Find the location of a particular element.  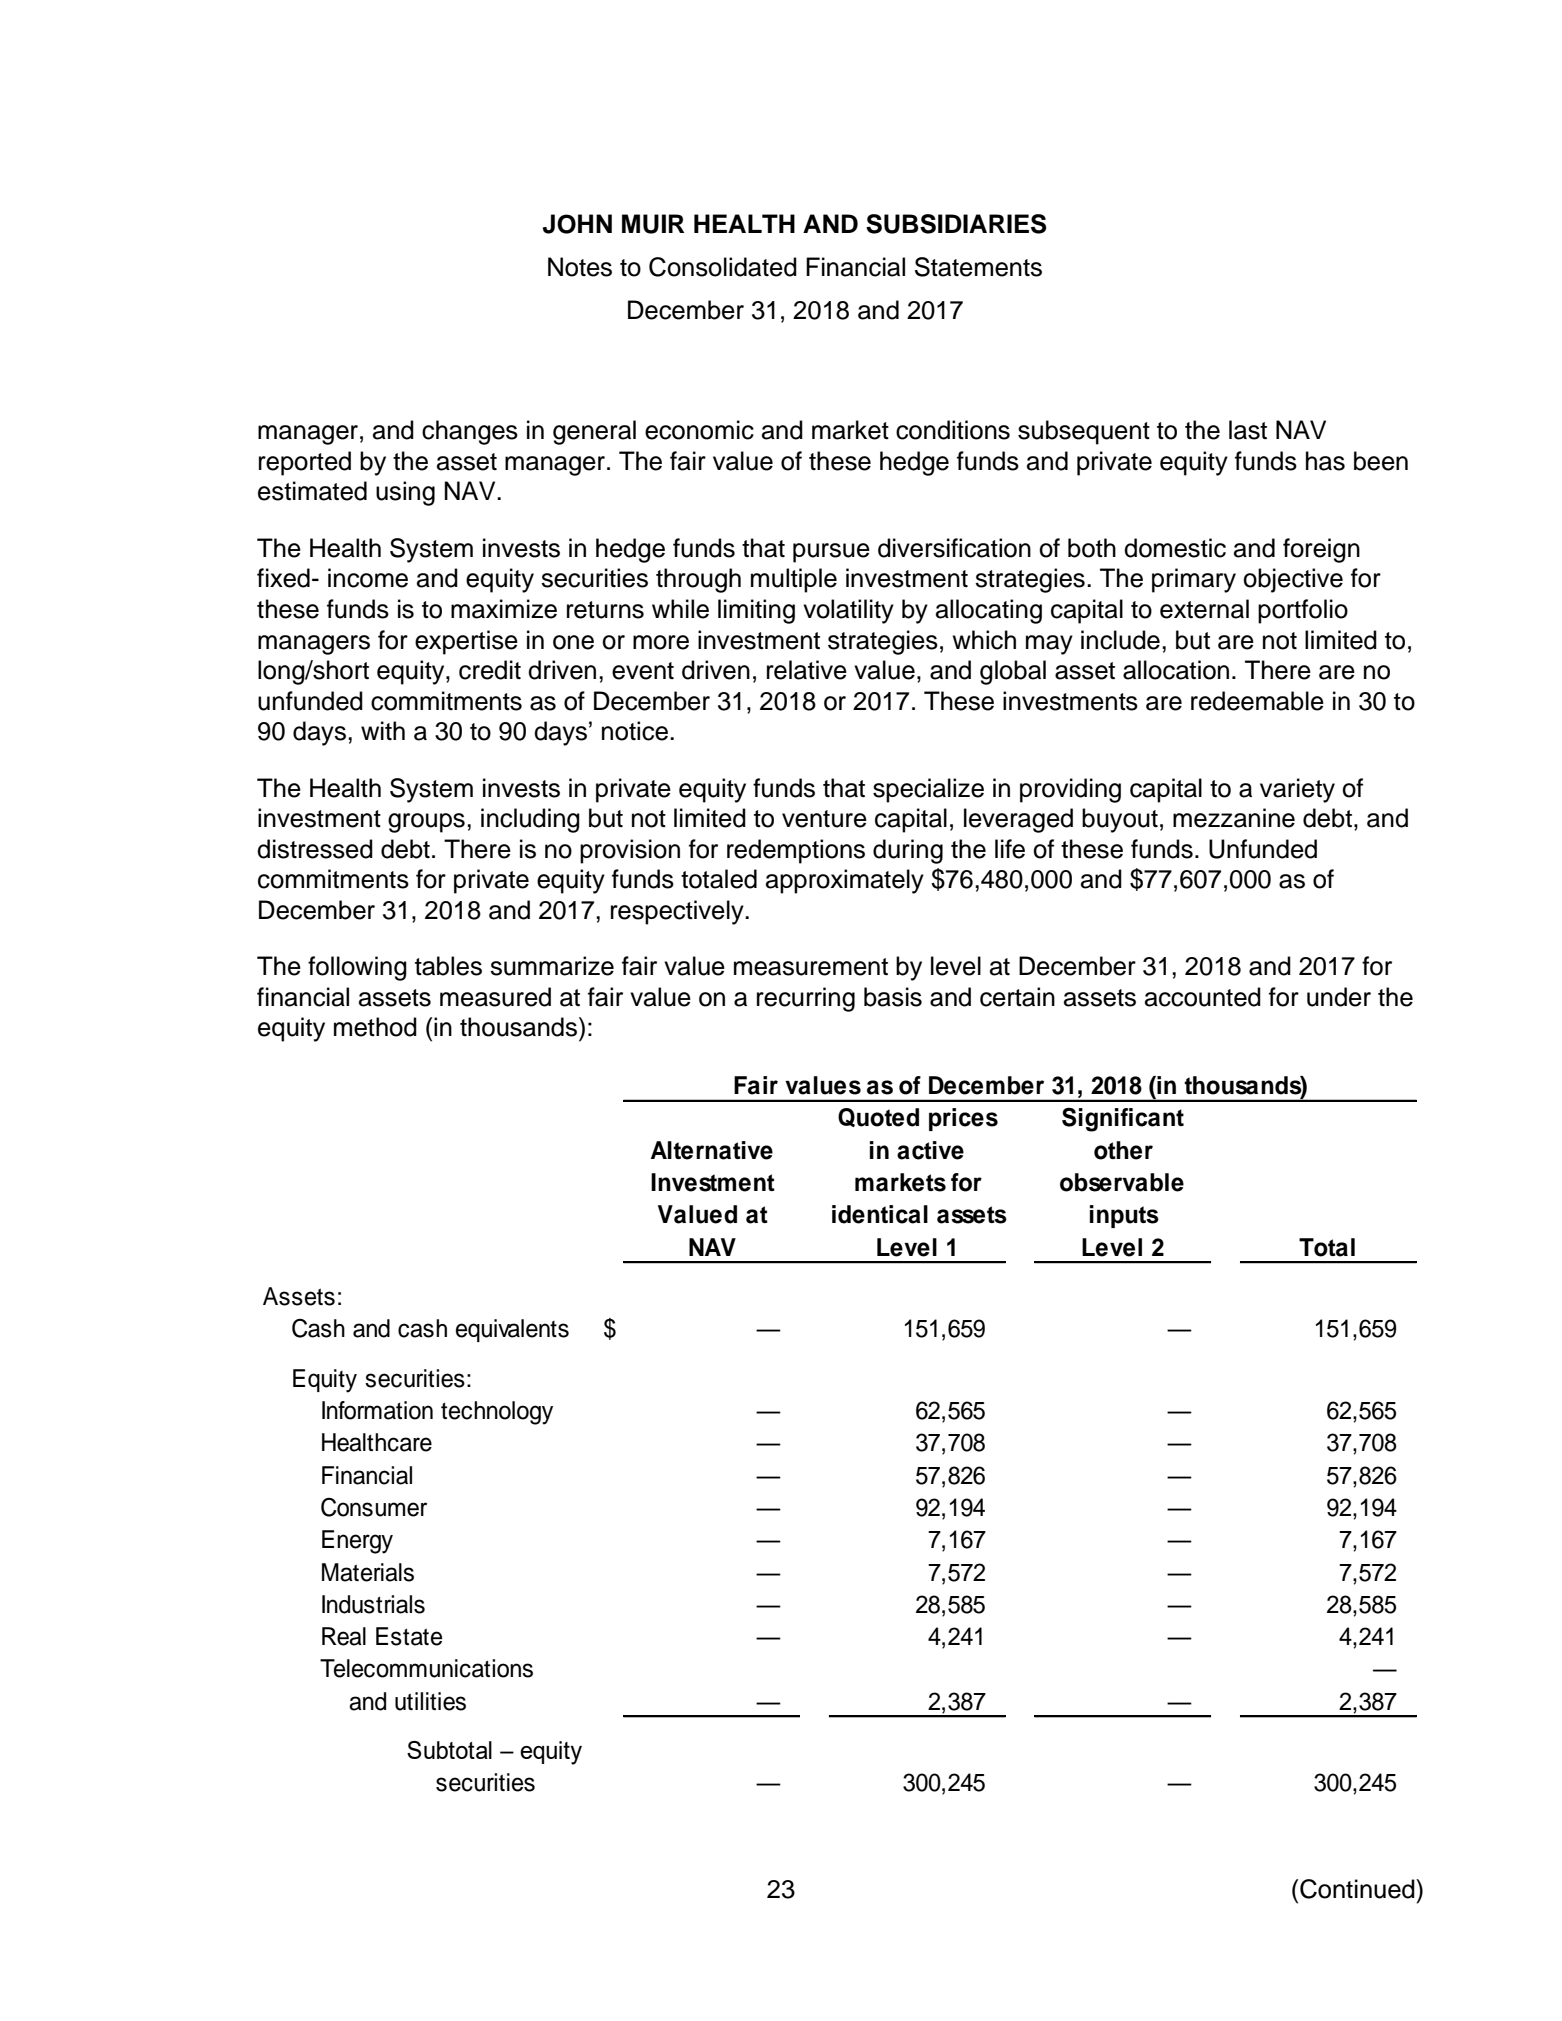

Consolidated is located at coordinates (723, 267).
